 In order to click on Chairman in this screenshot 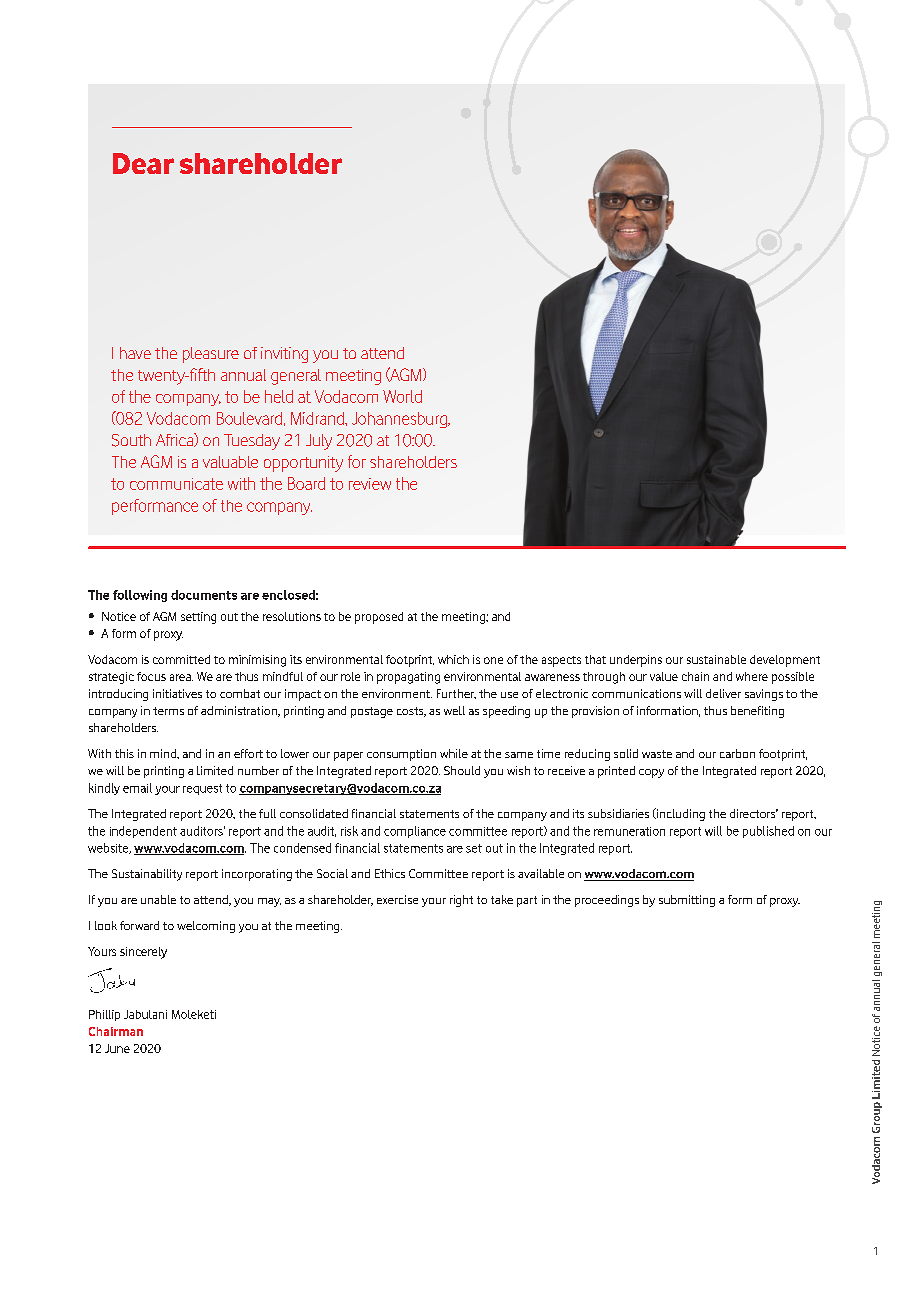, I will do `click(116, 1031)`.
